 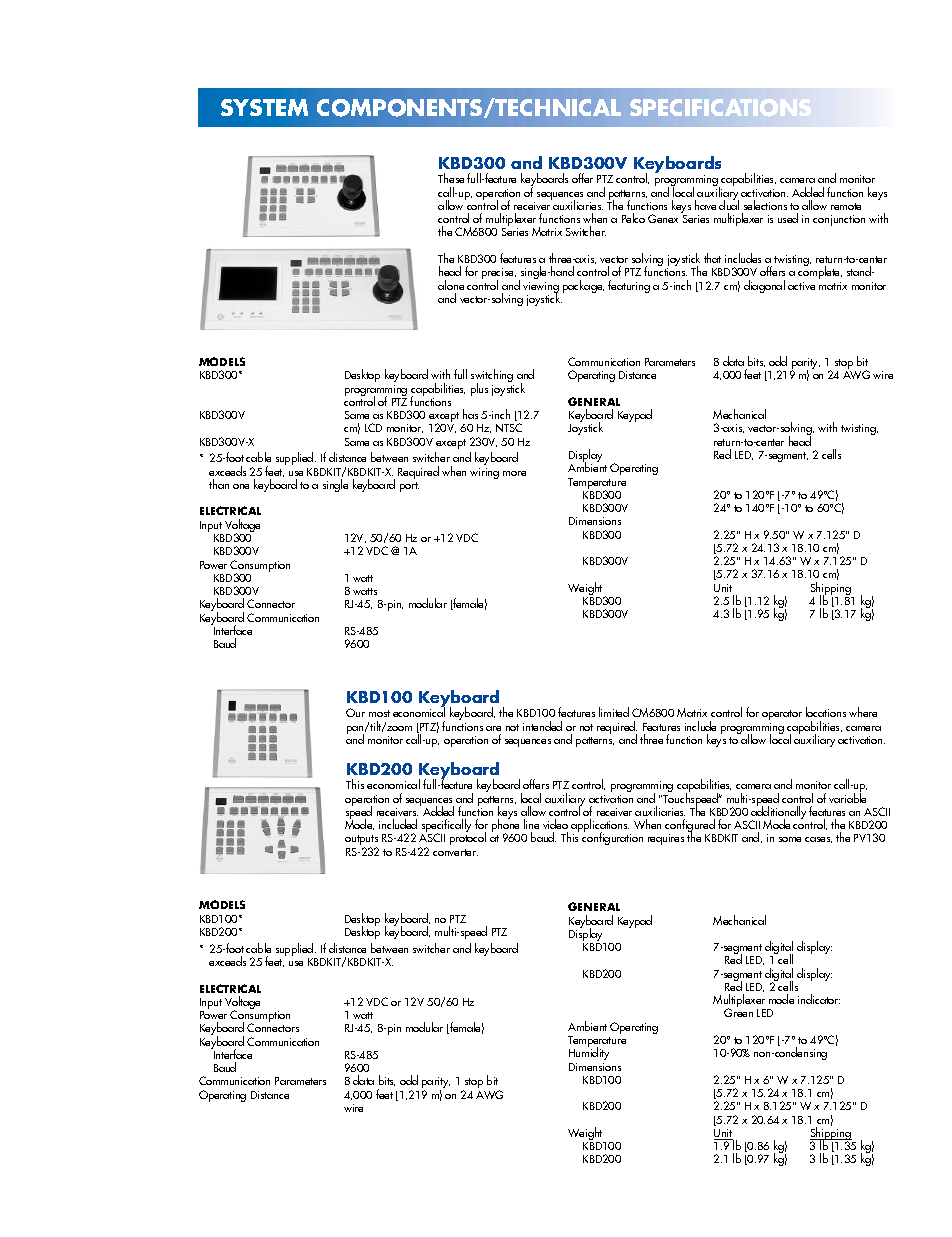 I want to click on operator, so click(x=782, y=715).
